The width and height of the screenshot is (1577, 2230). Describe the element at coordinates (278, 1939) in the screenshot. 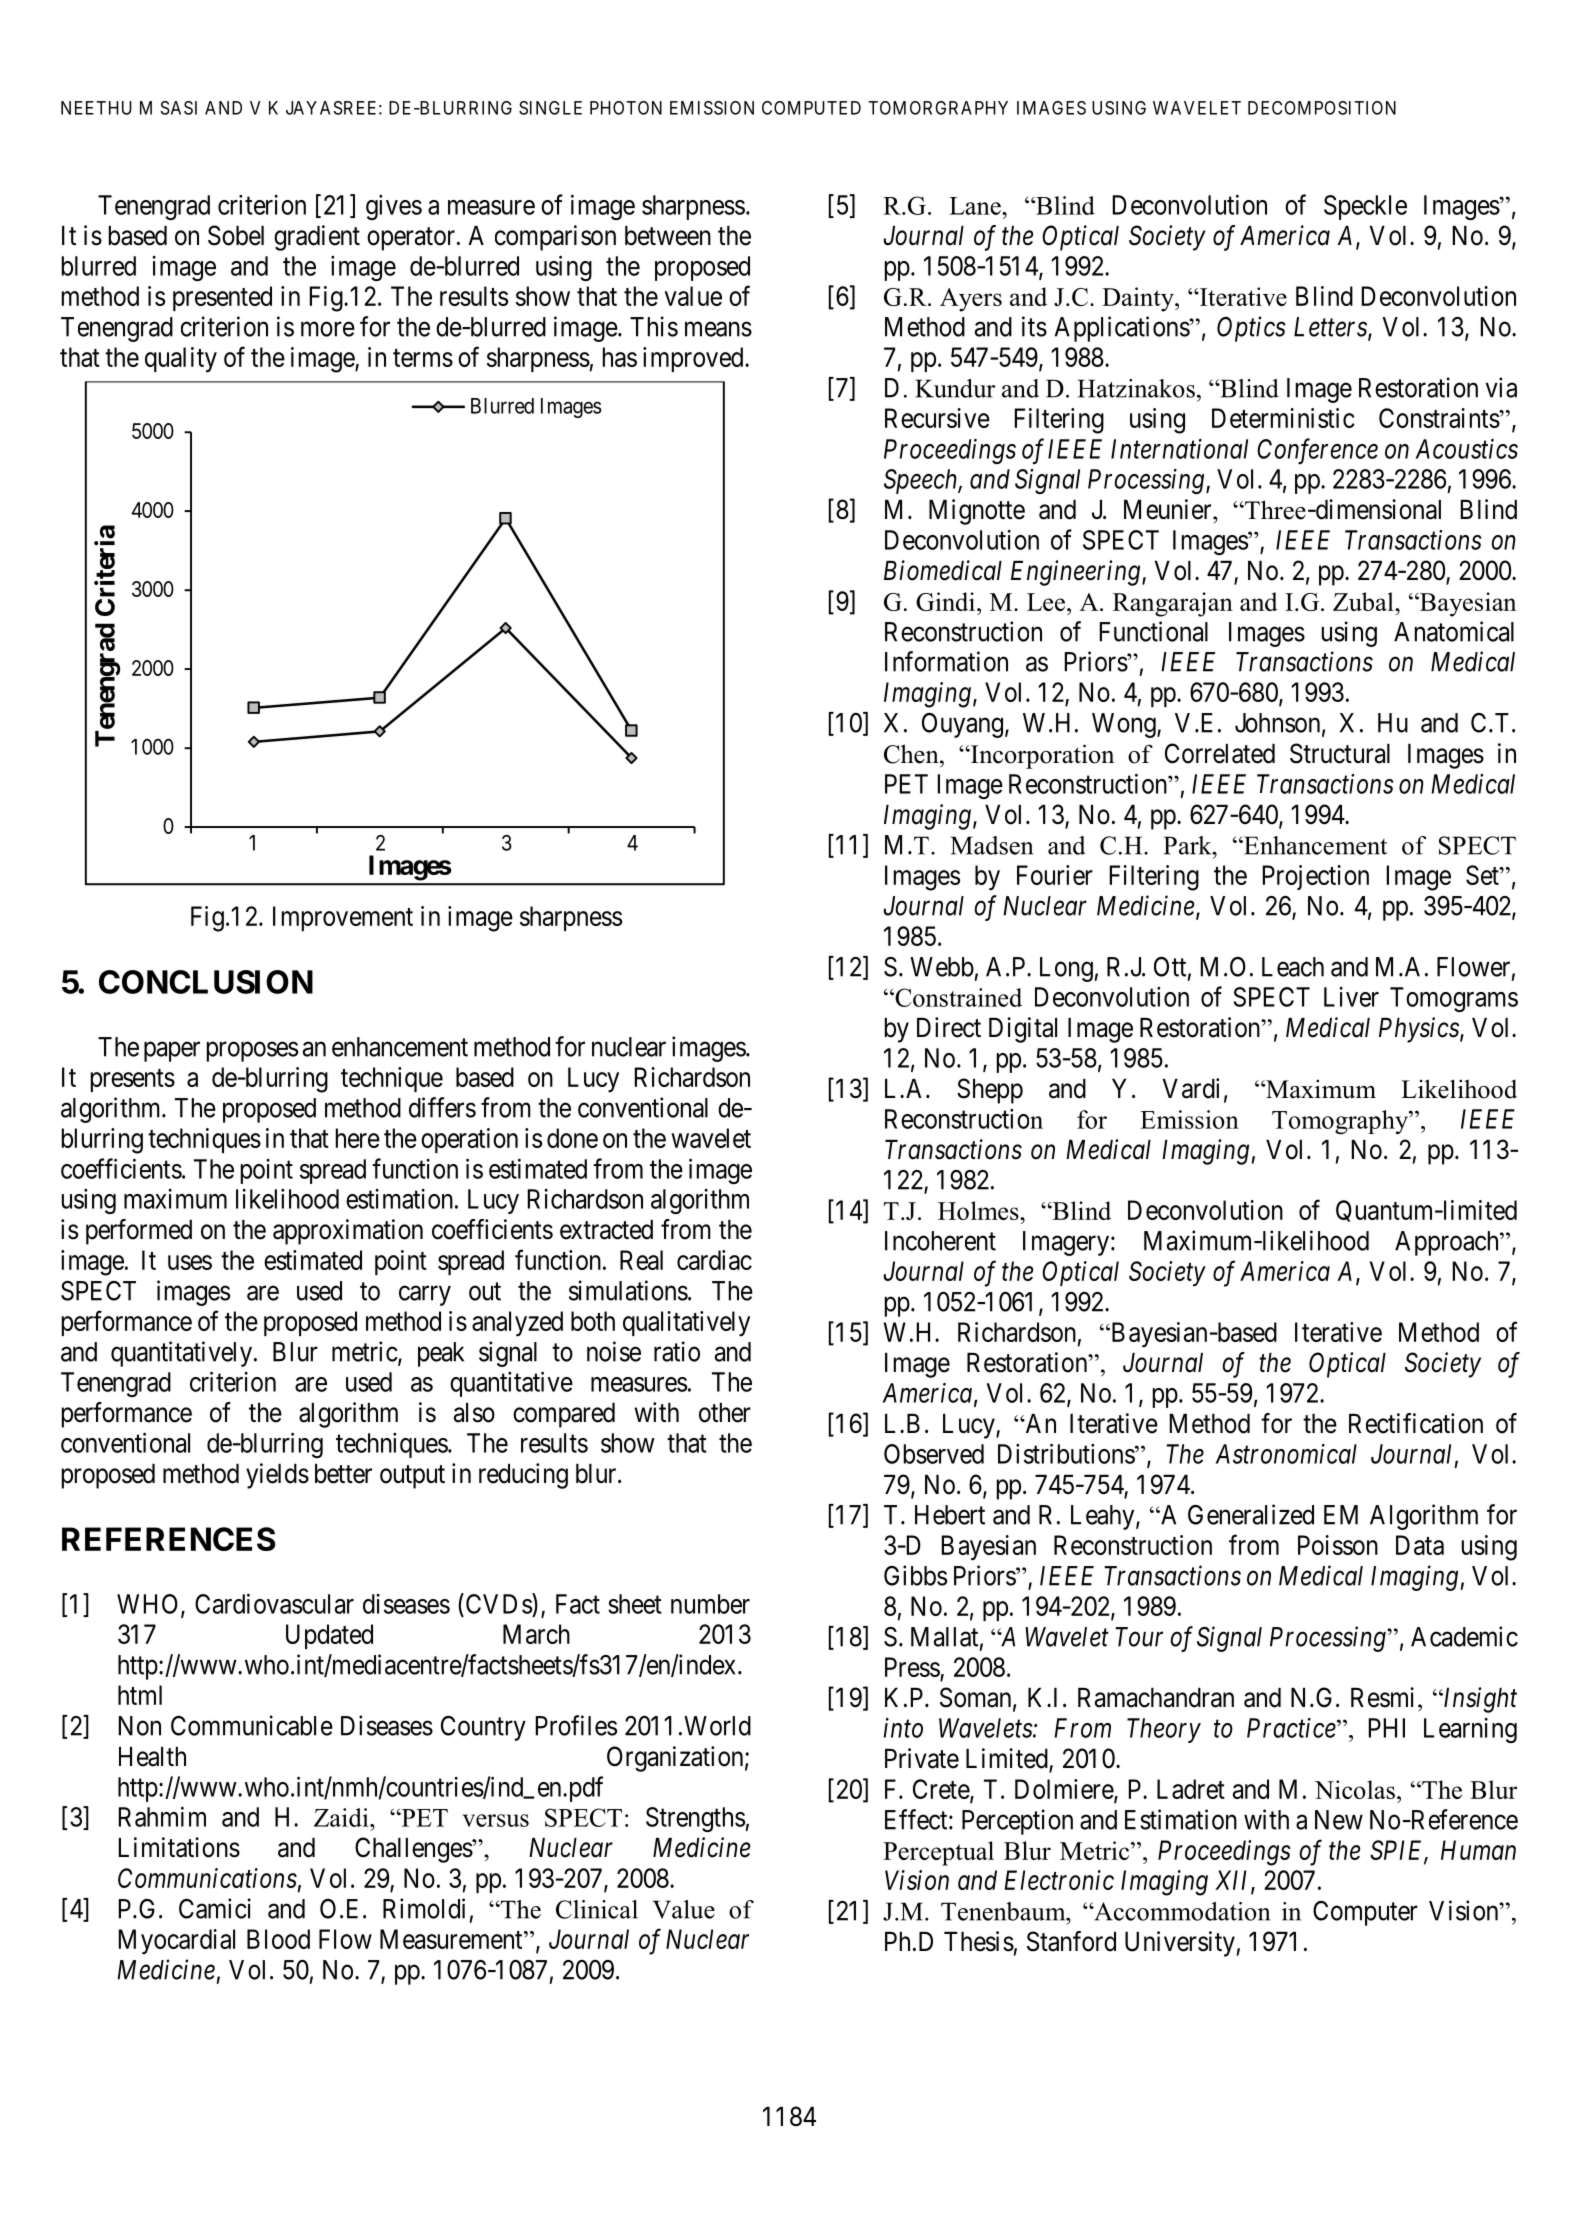

I see `Blood` at that location.
